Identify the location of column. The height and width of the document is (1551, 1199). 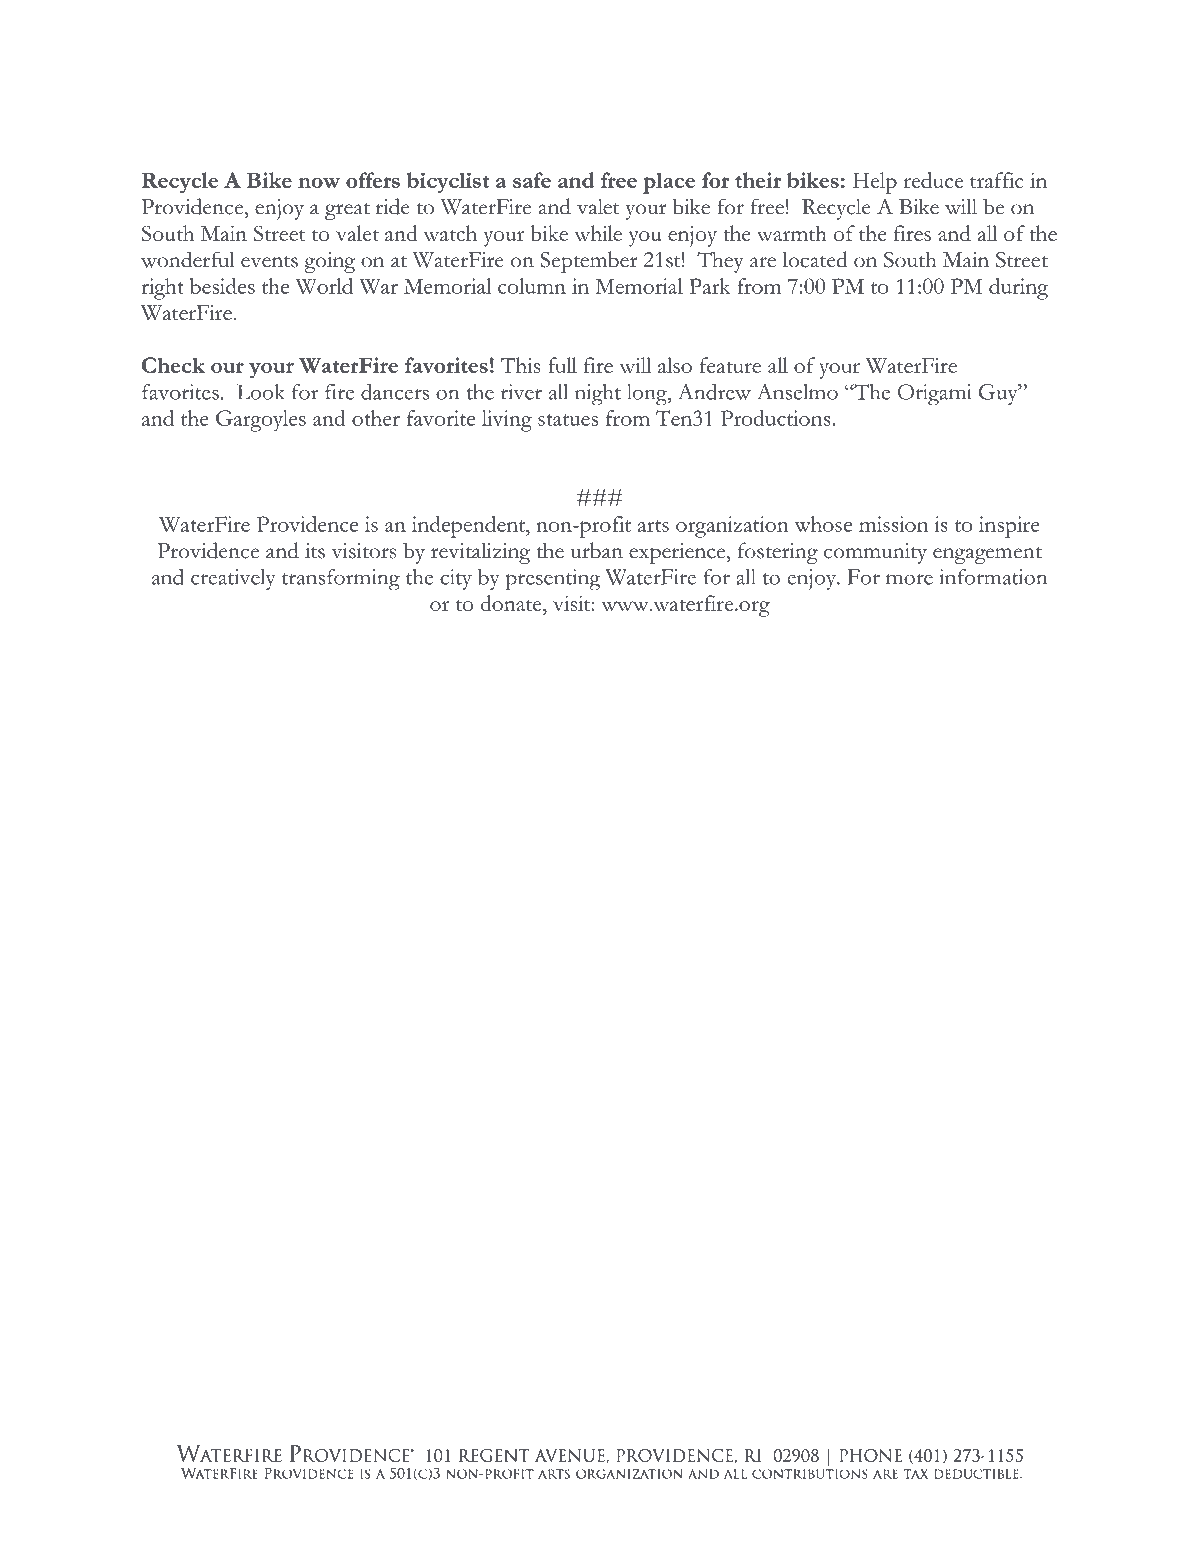
(532, 286).
